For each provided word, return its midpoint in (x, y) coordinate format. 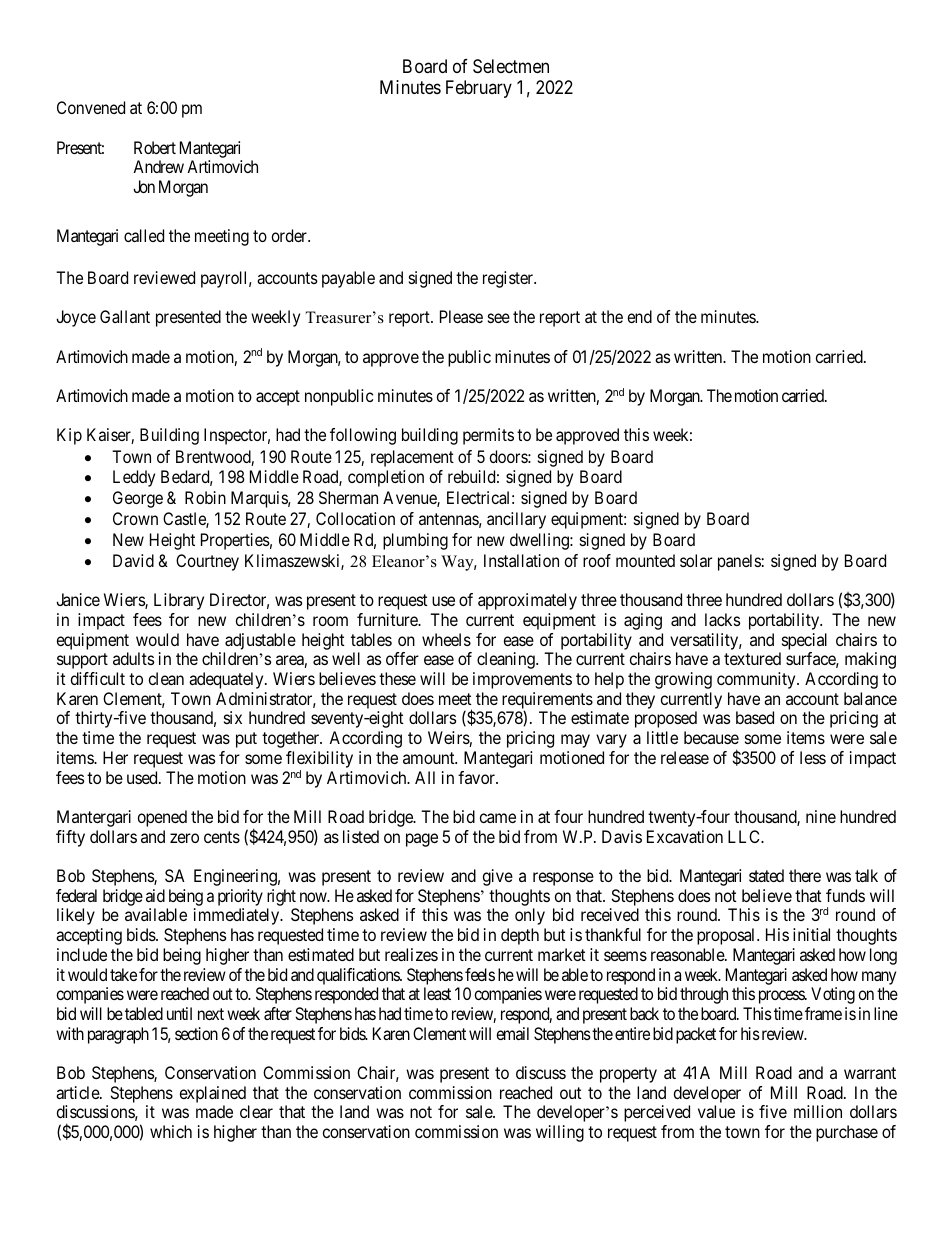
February (479, 89)
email (512, 1033)
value (716, 1111)
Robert (155, 147)
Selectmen (511, 66)
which (171, 1131)
